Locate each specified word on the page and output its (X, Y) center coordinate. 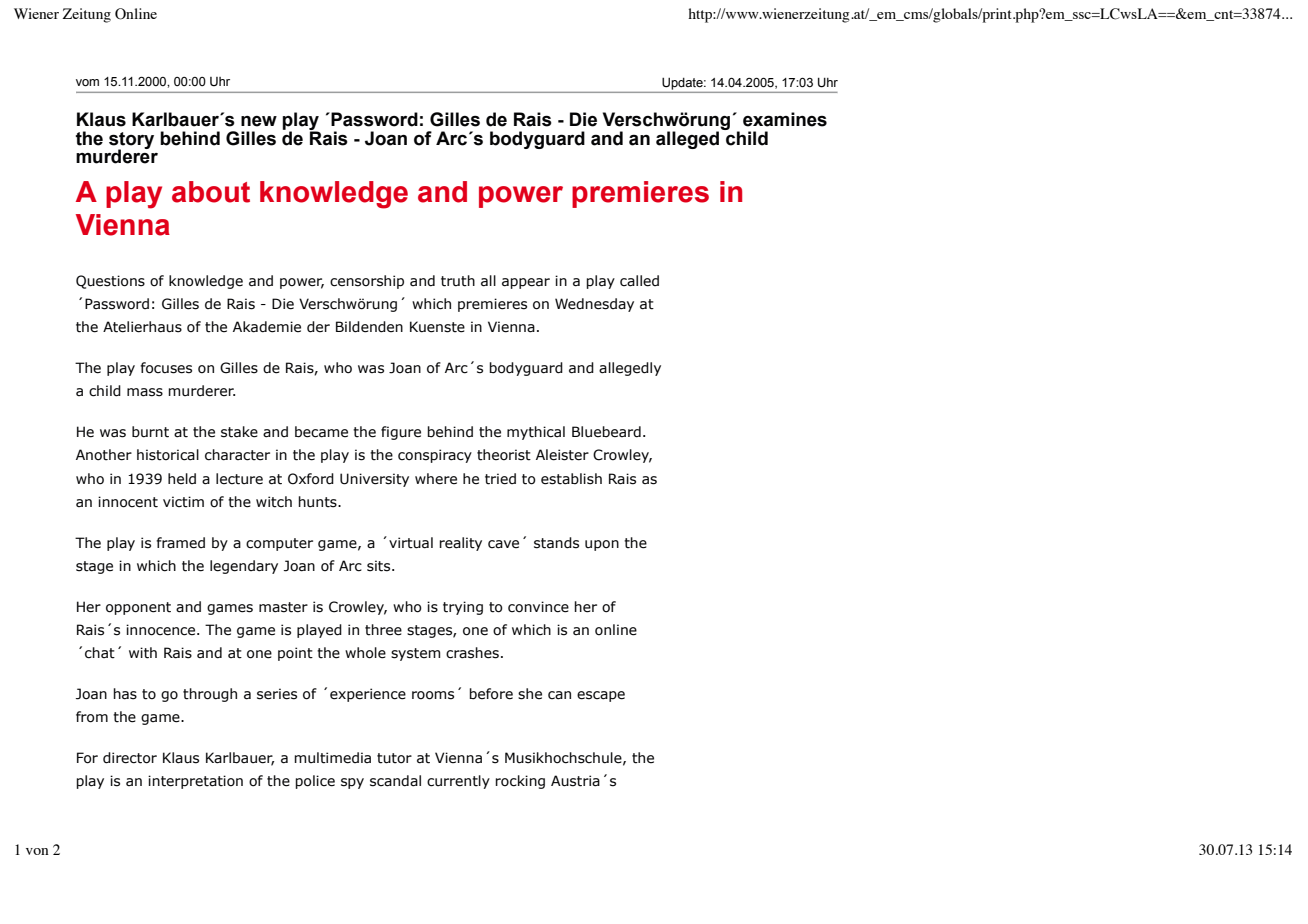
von (37, 851)
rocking (520, 782)
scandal (395, 781)
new (259, 121)
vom (87, 82)
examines (785, 119)
